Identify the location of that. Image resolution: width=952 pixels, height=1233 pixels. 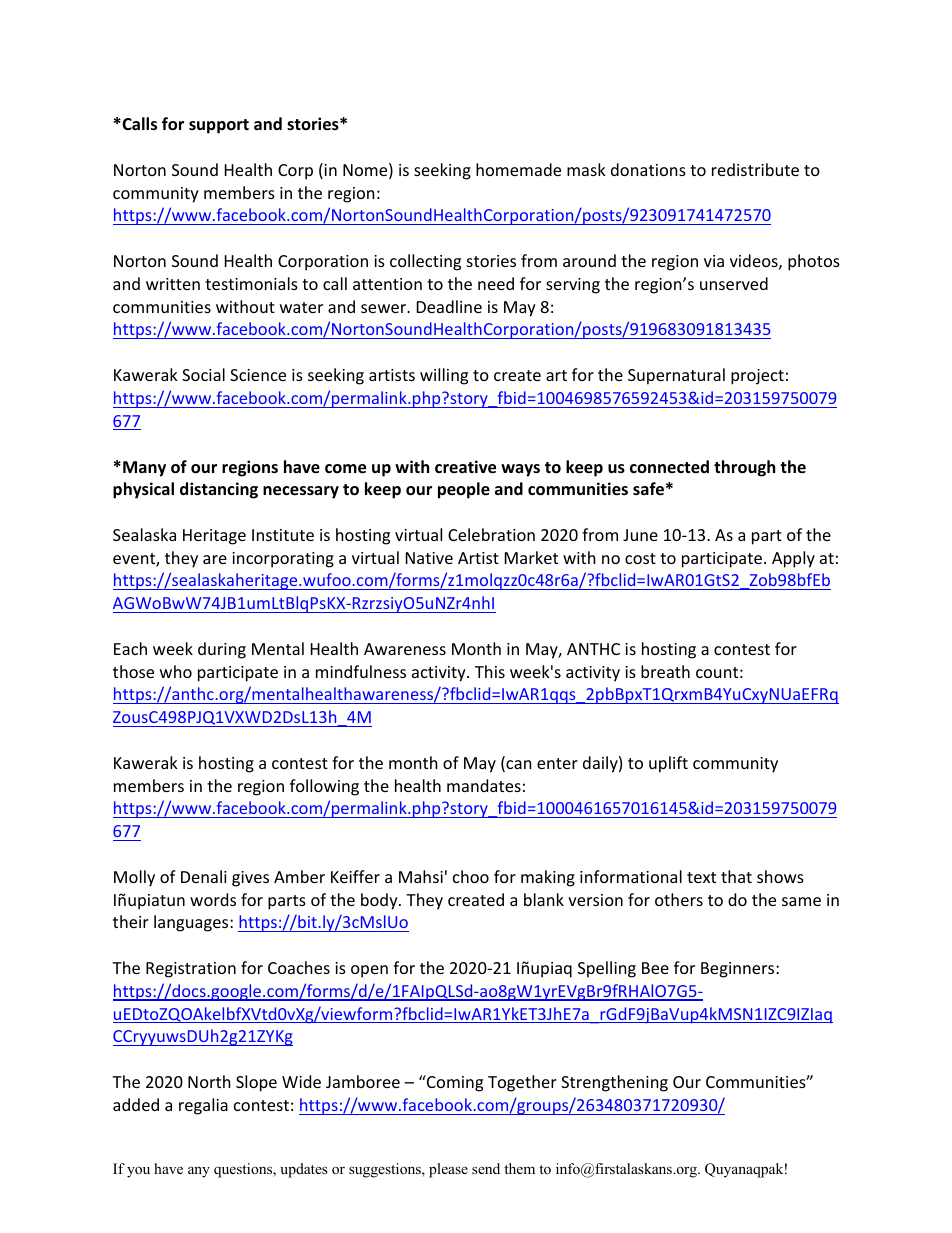
(736, 876).
